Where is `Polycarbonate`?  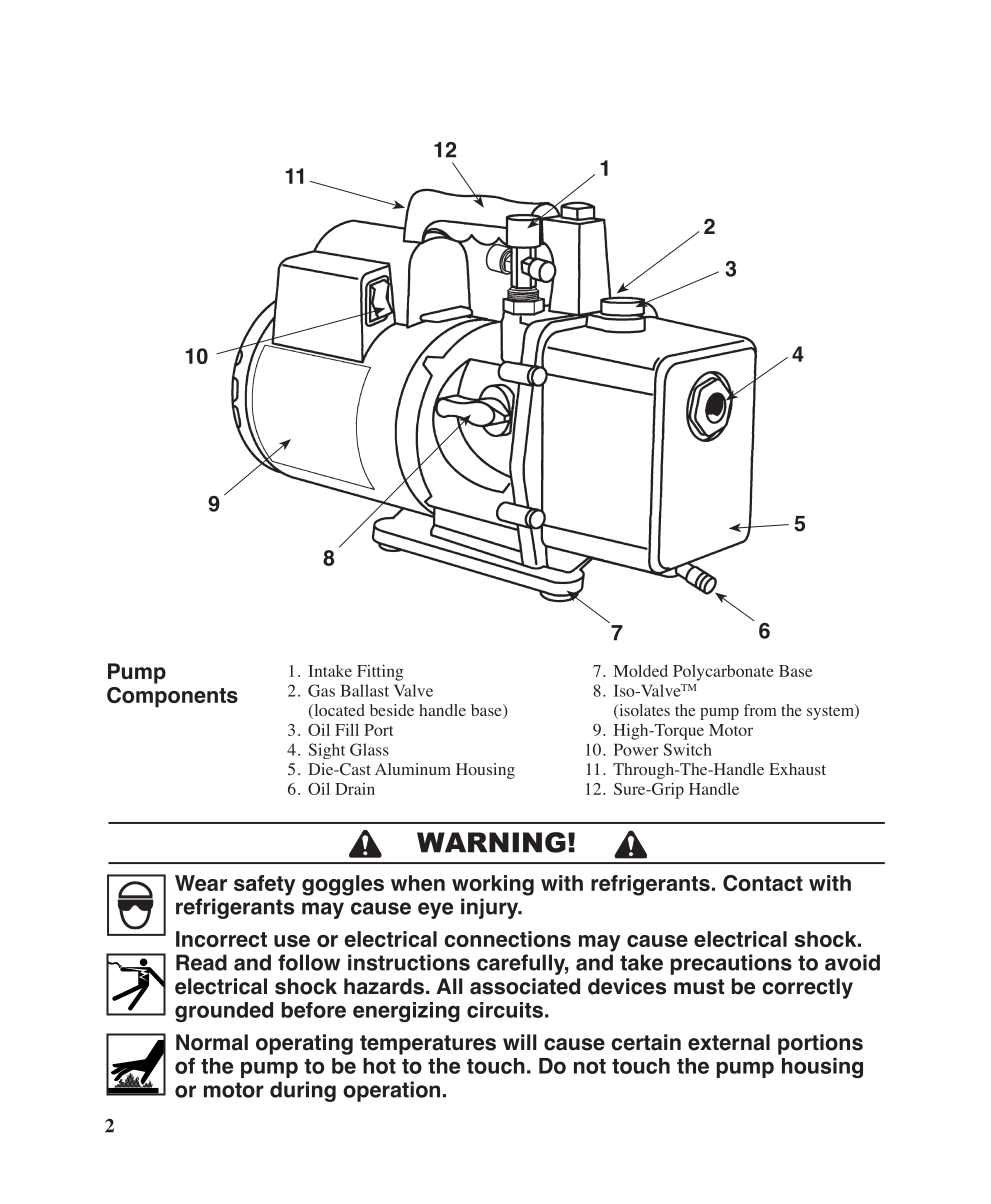
Polycarbonate is located at coordinates (723, 673).
